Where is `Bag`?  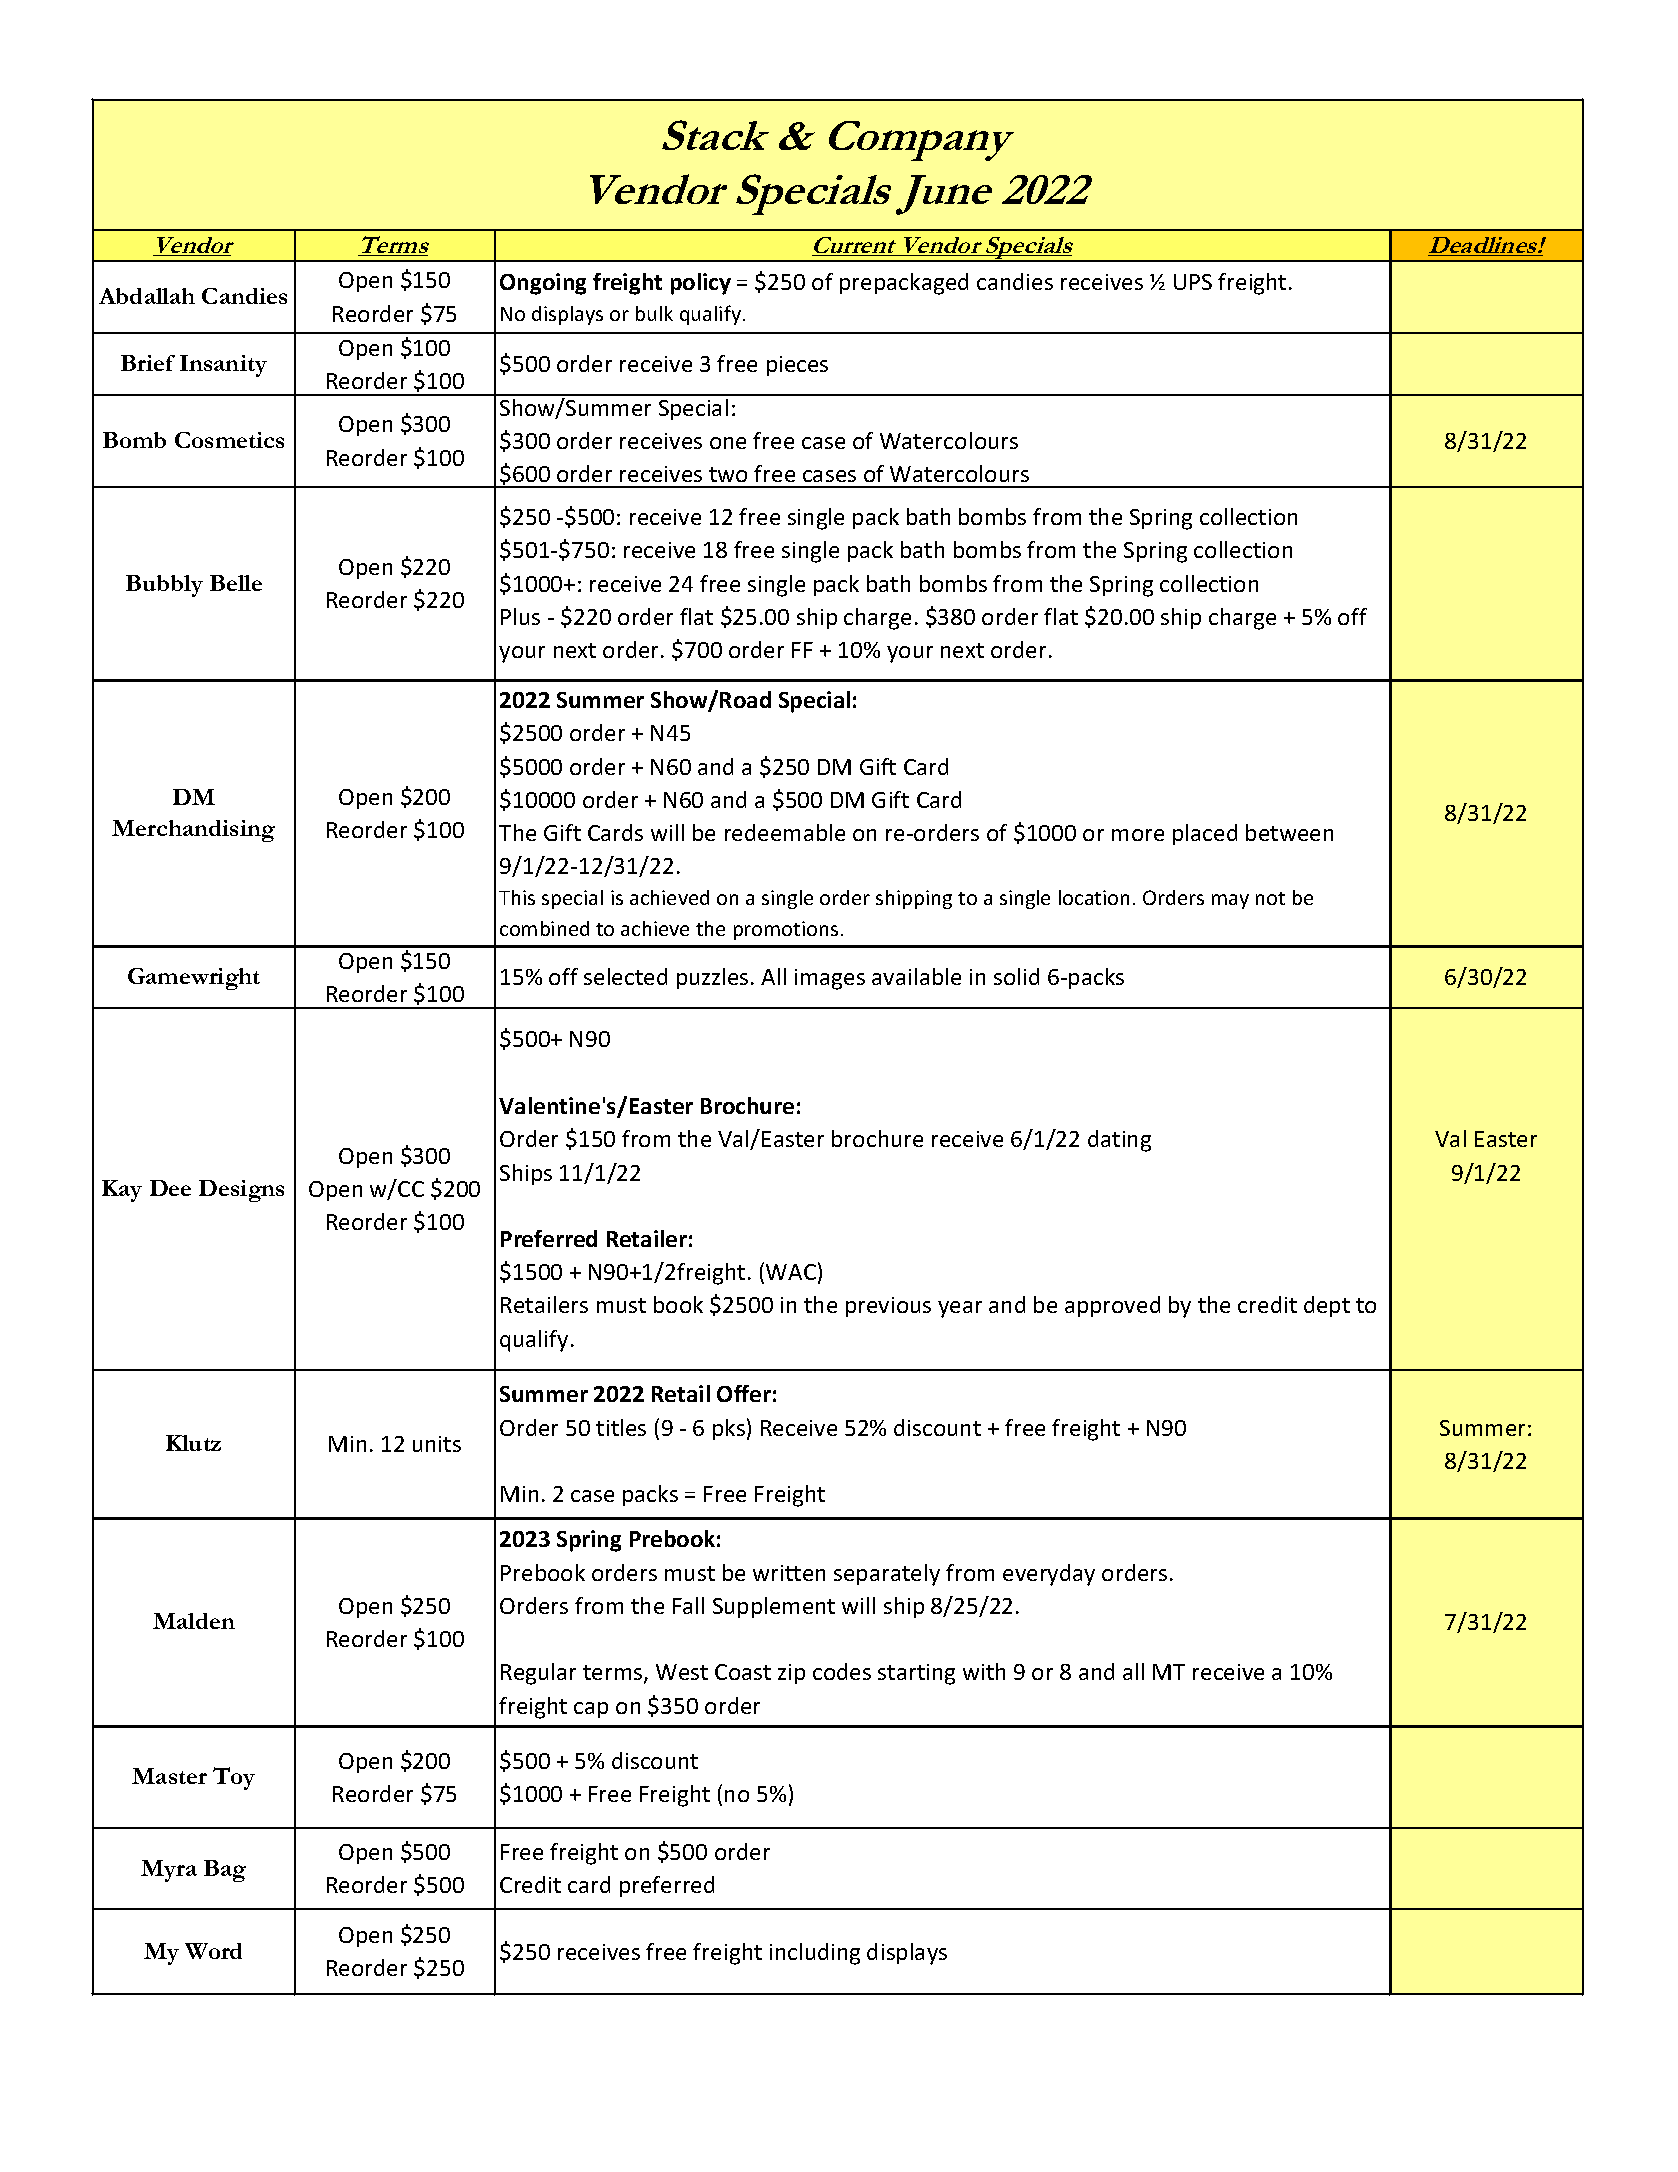
Bag is located at coordinates (225, 1871).
